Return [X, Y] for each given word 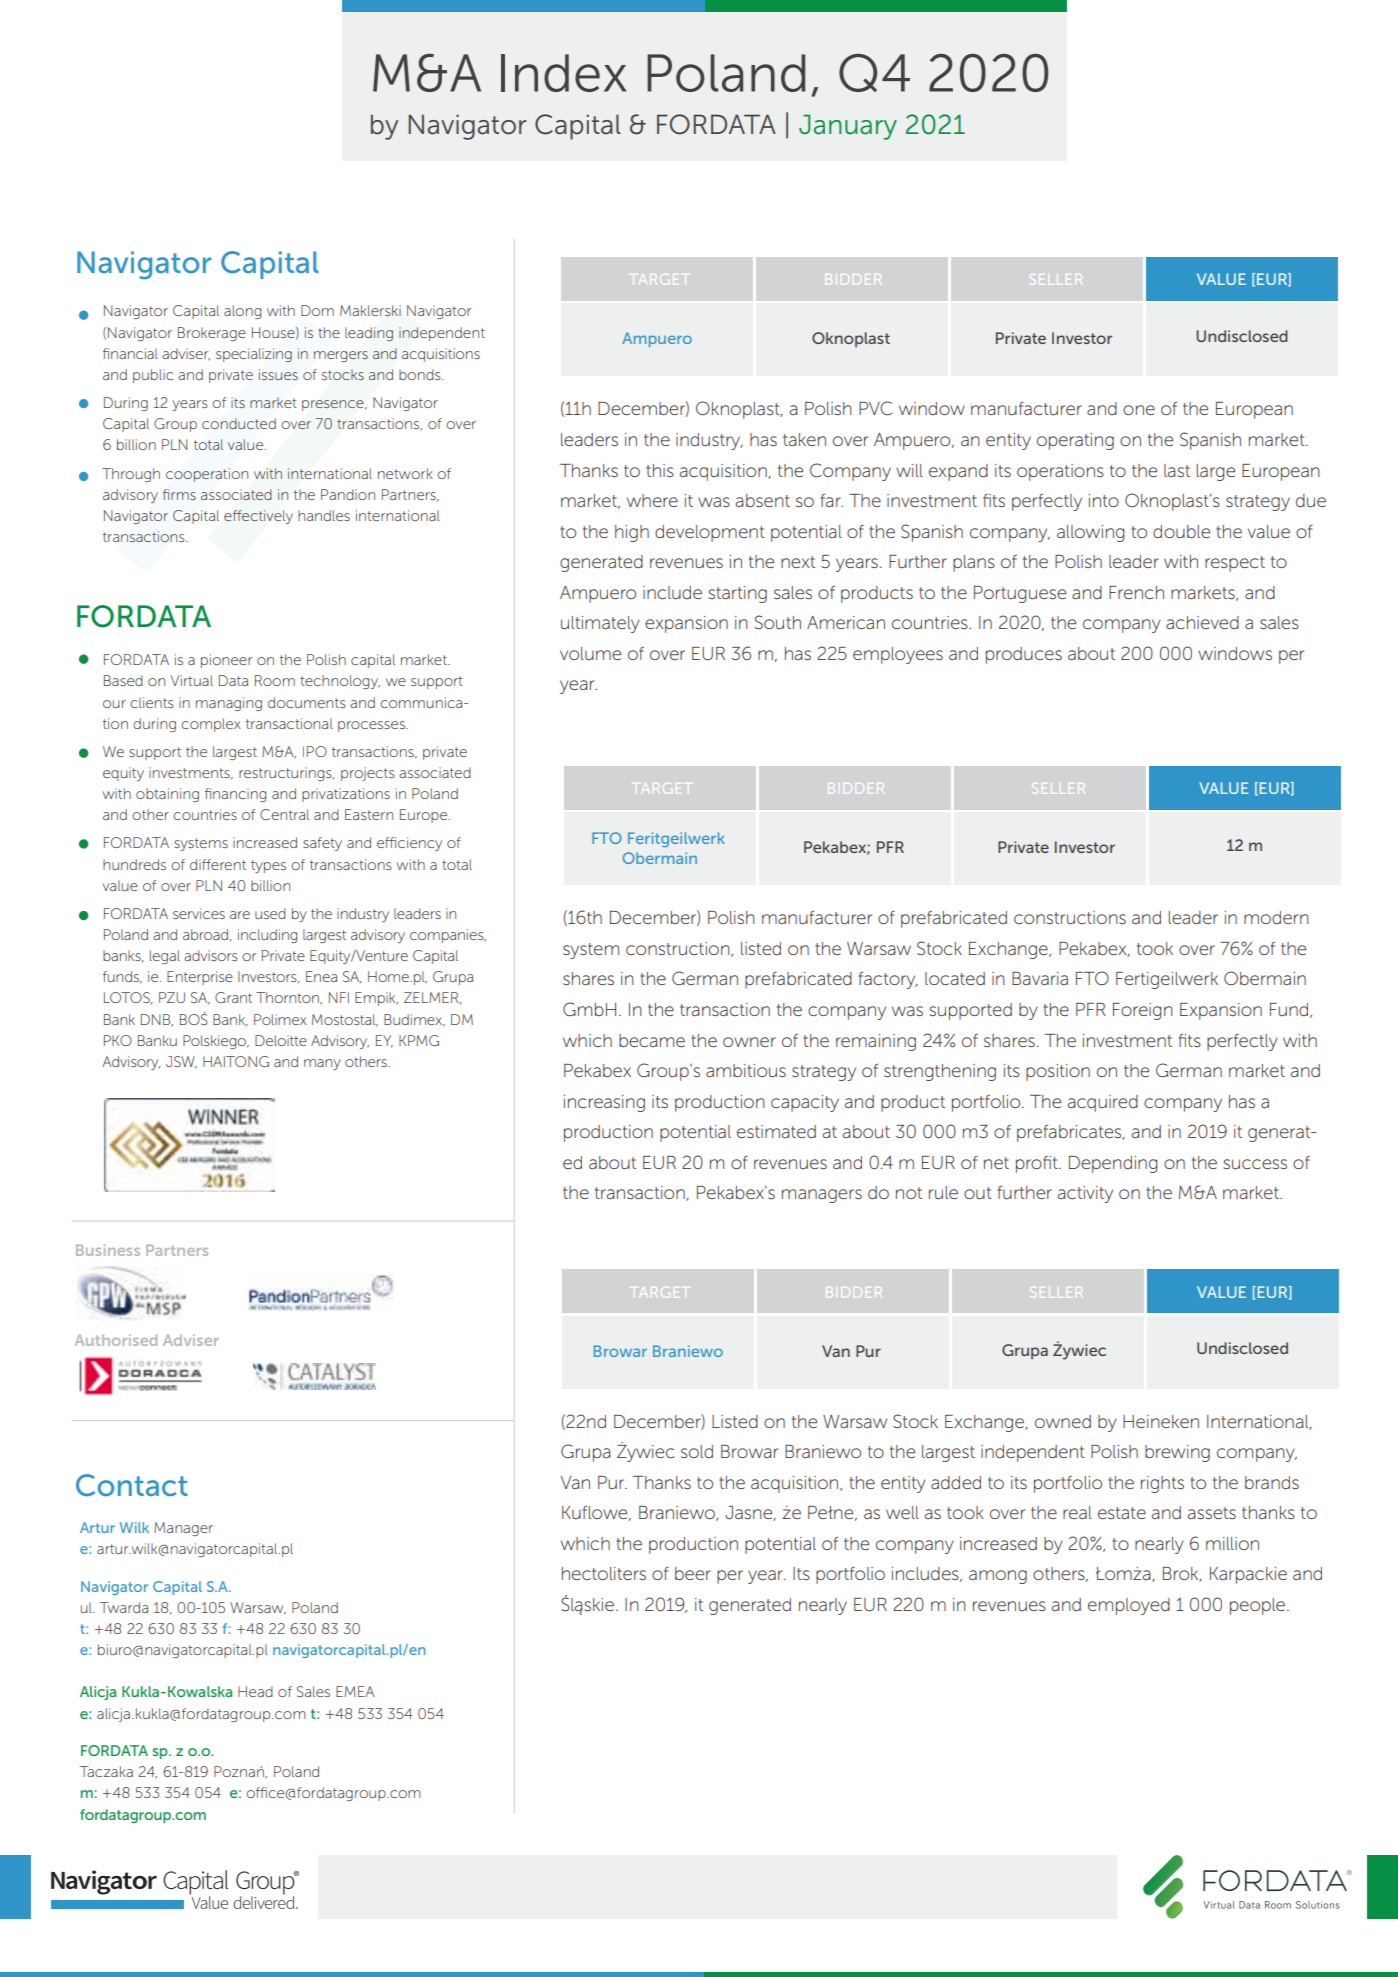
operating [1075, 441]
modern [1276, 917]
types [268, 866]
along [242, 312]
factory [888, 980]
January [848, 127]
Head [255, 1691]
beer [693, 1573]
